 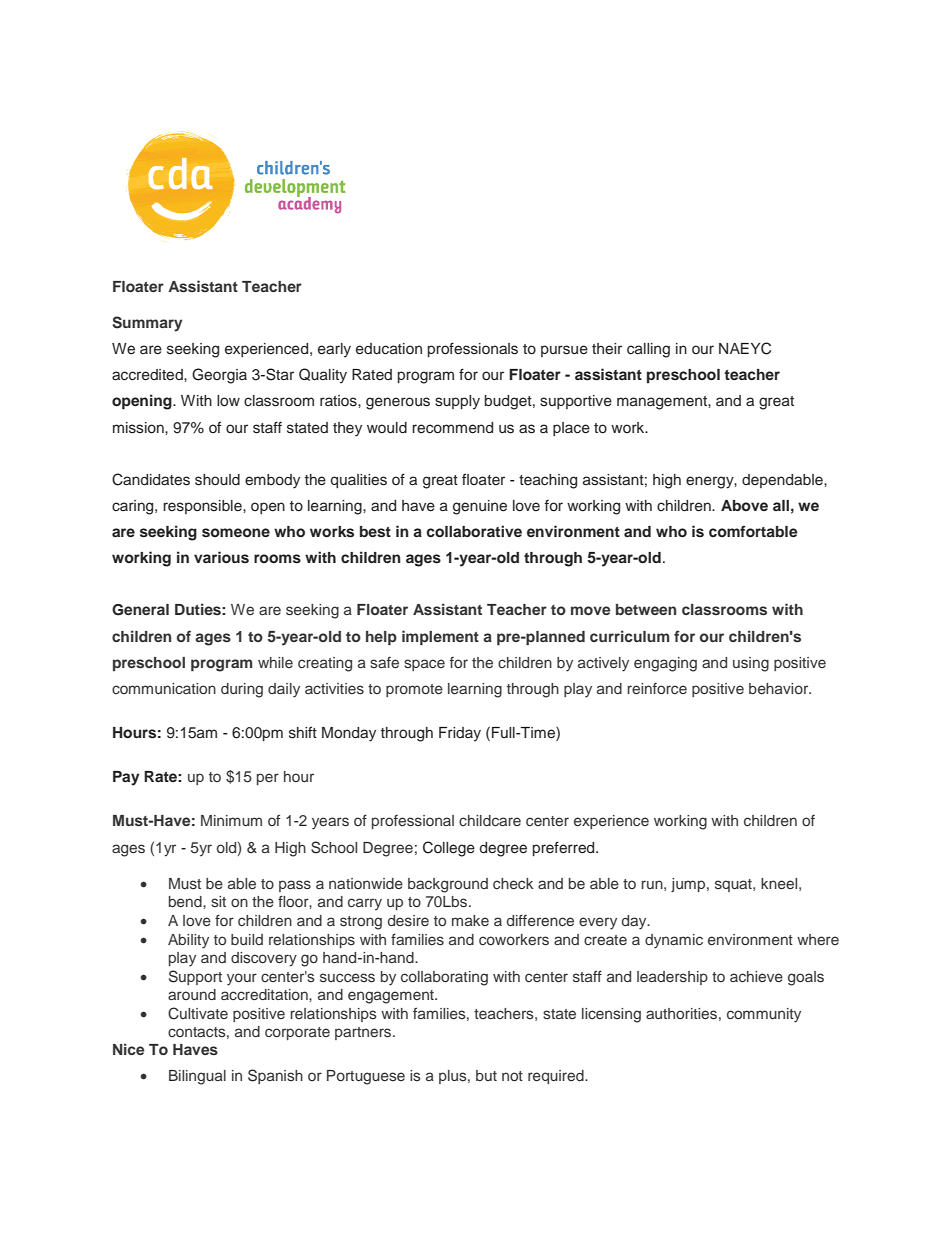 I want to click on community, so click(x=764, y=1015).
